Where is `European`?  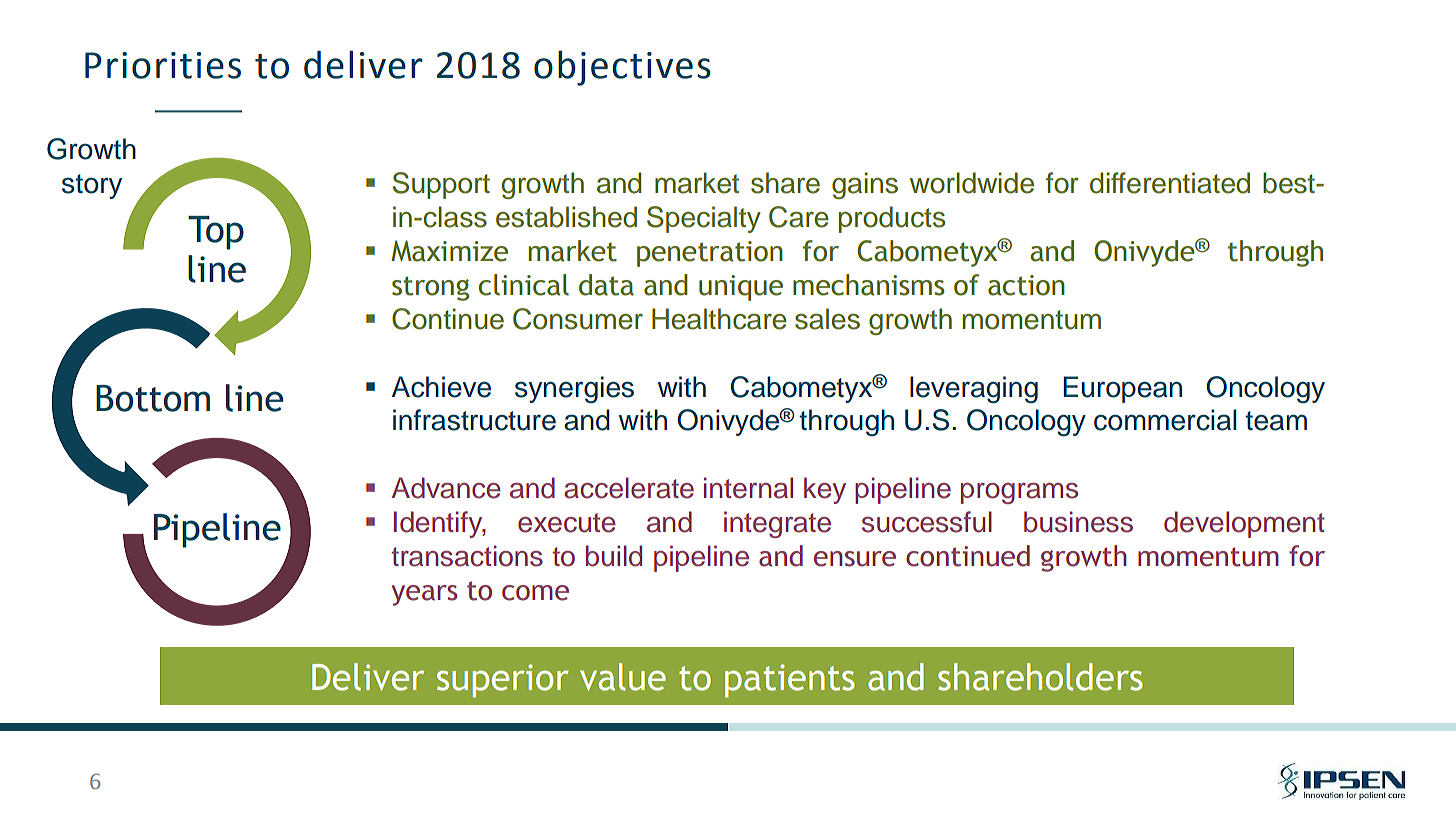
European is located at coordinates (1122, 389).
